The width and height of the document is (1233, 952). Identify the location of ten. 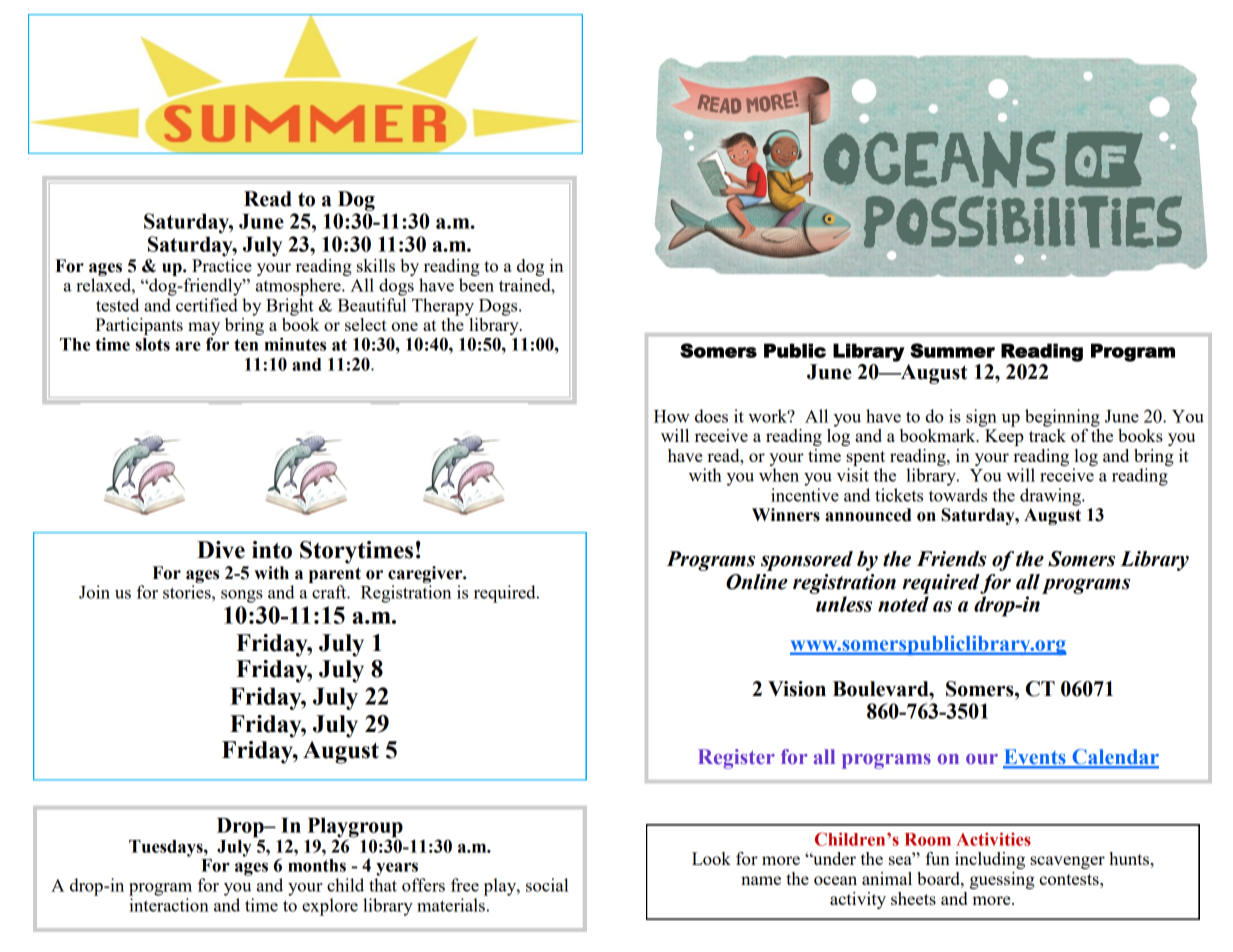
(246, 345).
